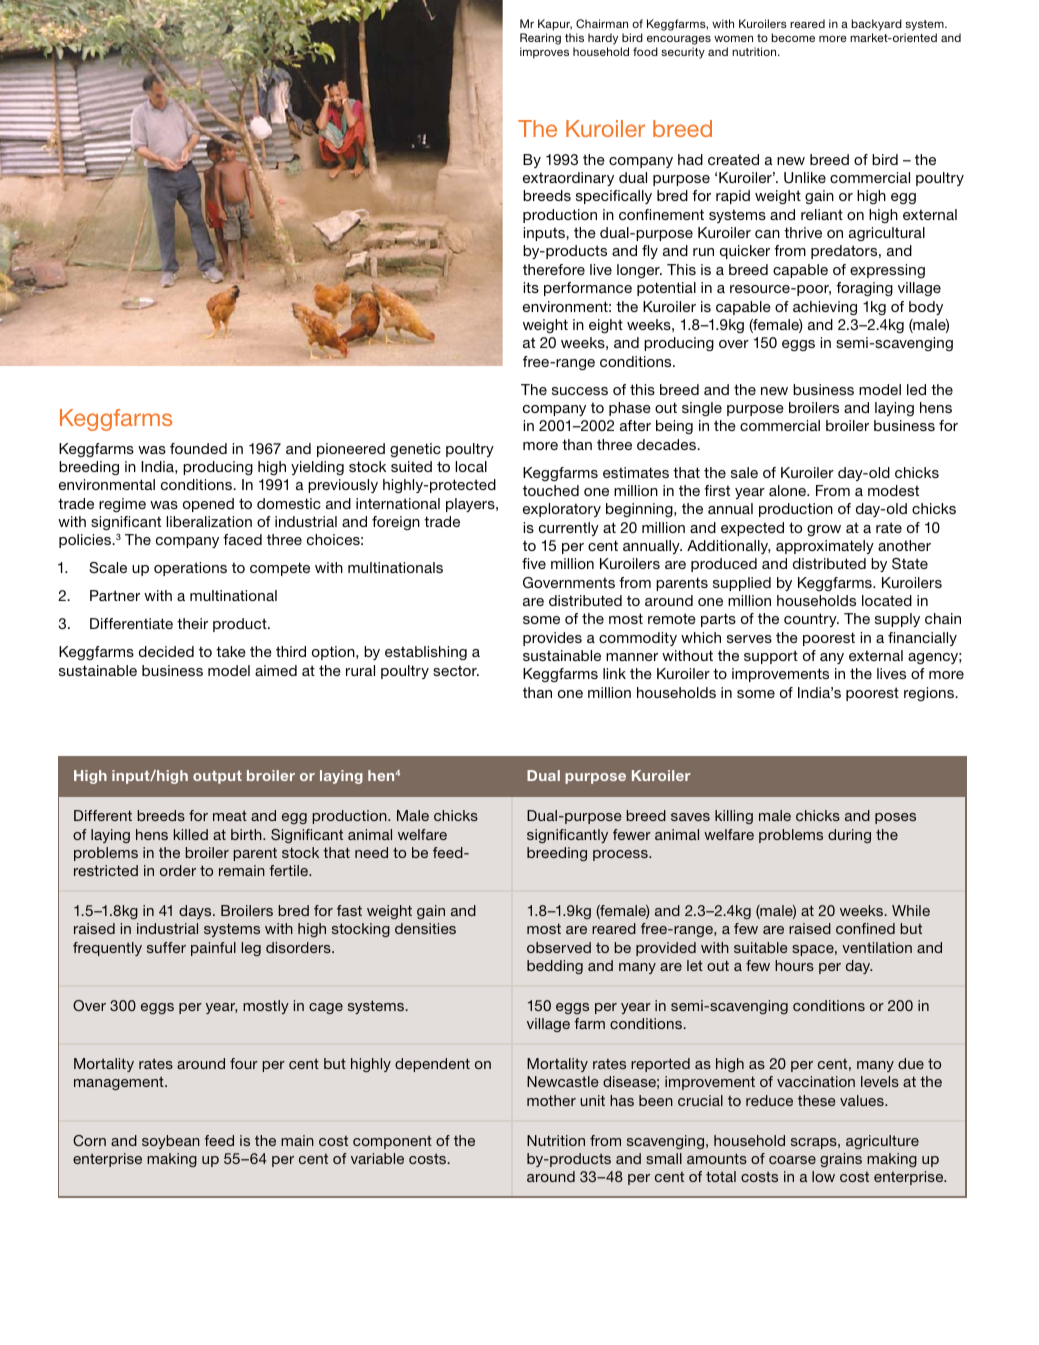  I want to click on become, so click(793, 37).
